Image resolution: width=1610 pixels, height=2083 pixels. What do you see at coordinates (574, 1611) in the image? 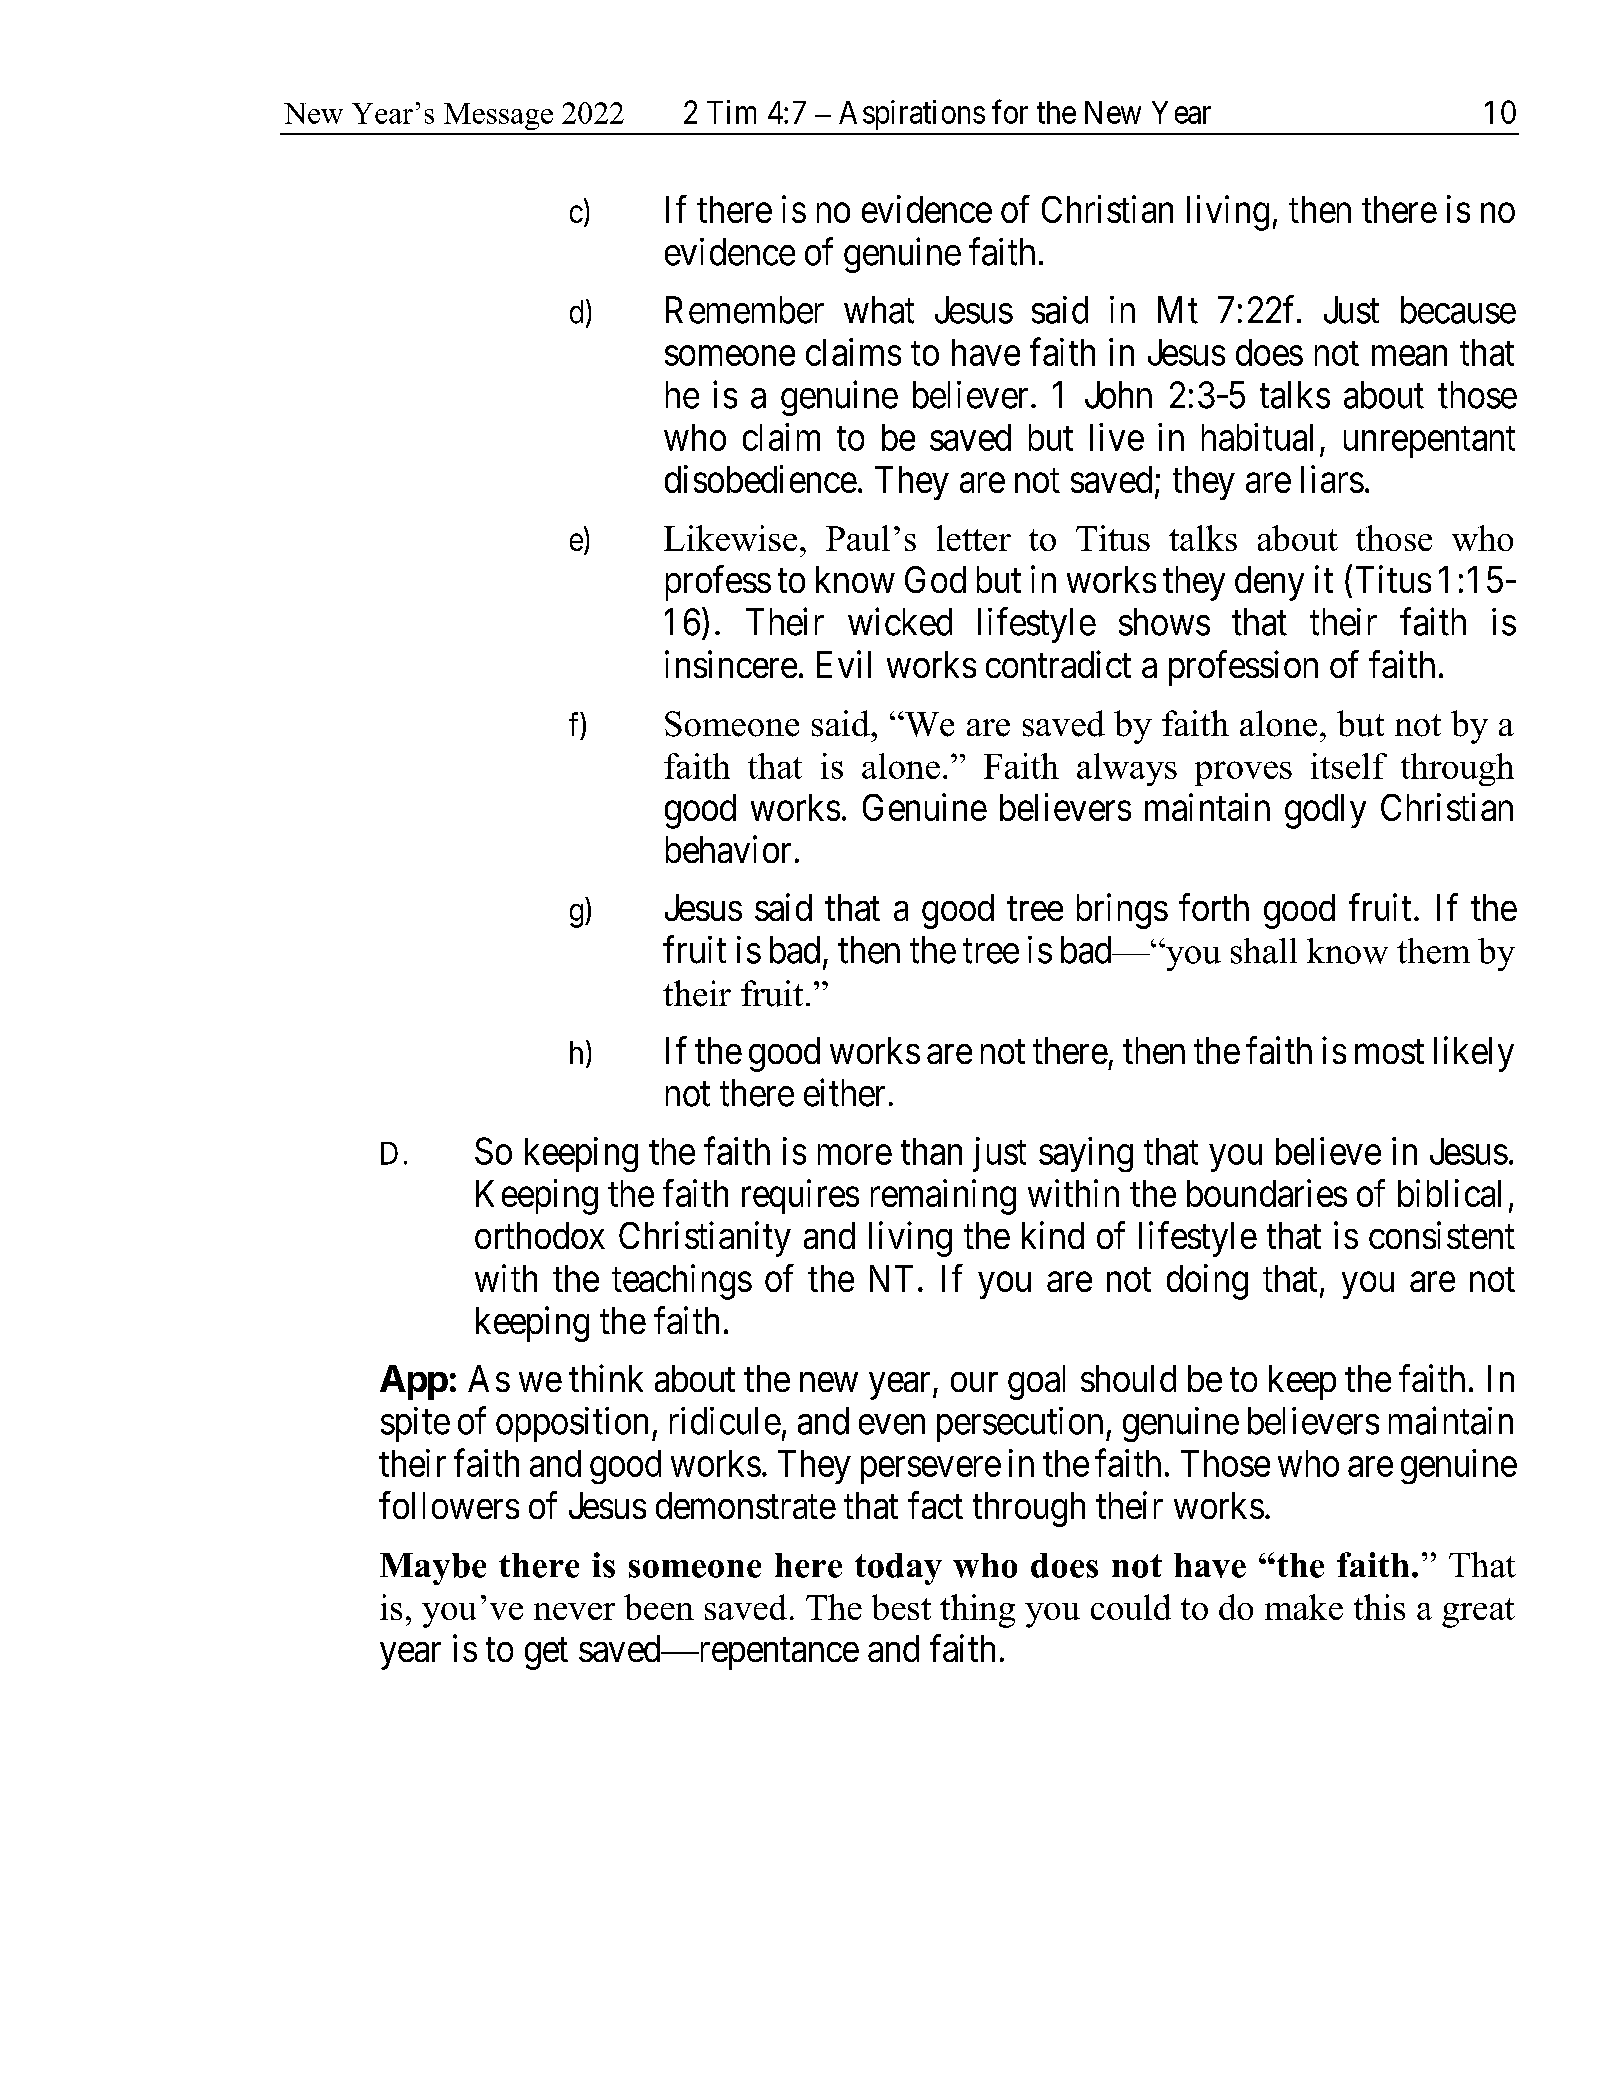
I see `never` at bounding box center [574, 1611].
